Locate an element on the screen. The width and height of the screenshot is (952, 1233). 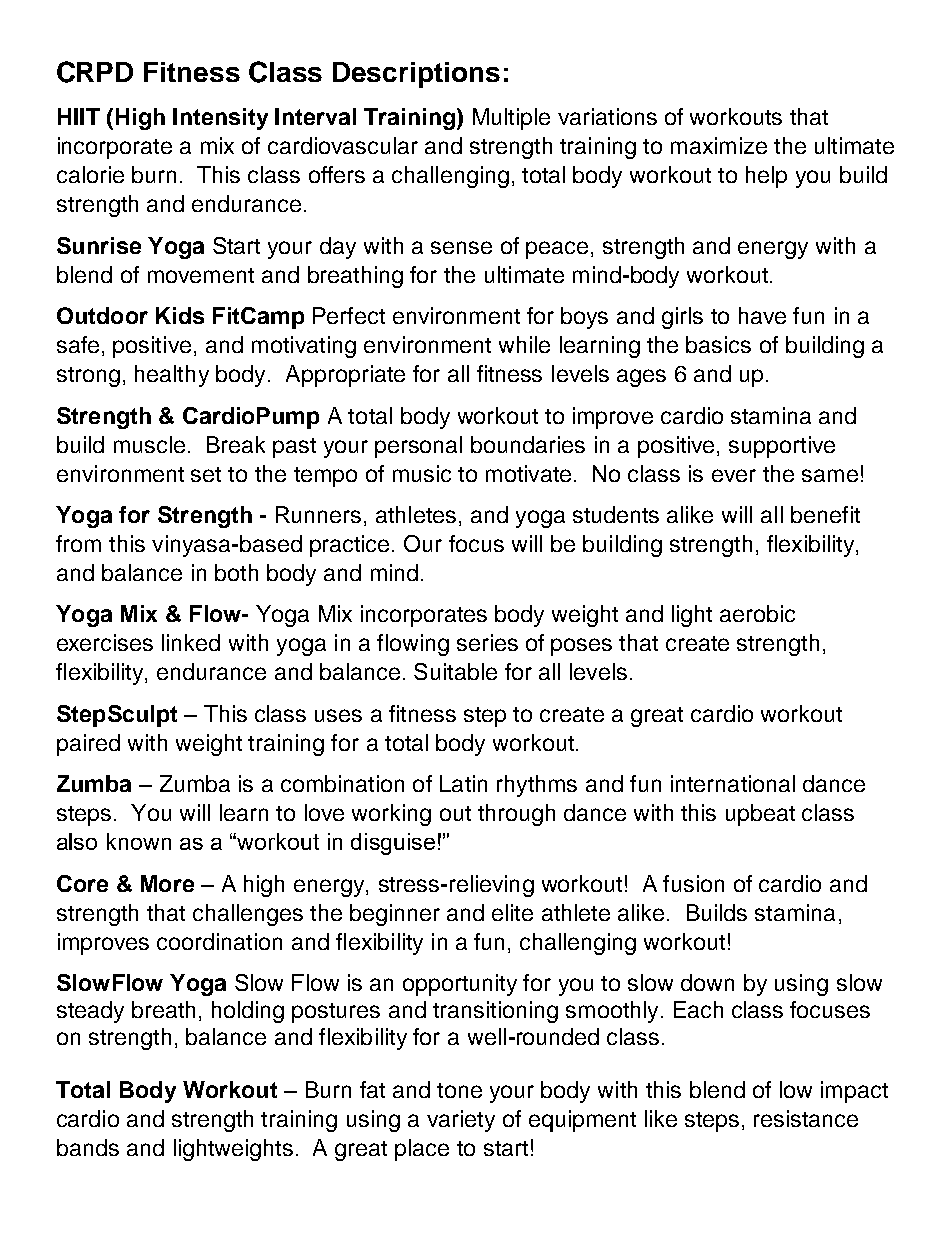
Intensity is located at coordinates (220, 119).
